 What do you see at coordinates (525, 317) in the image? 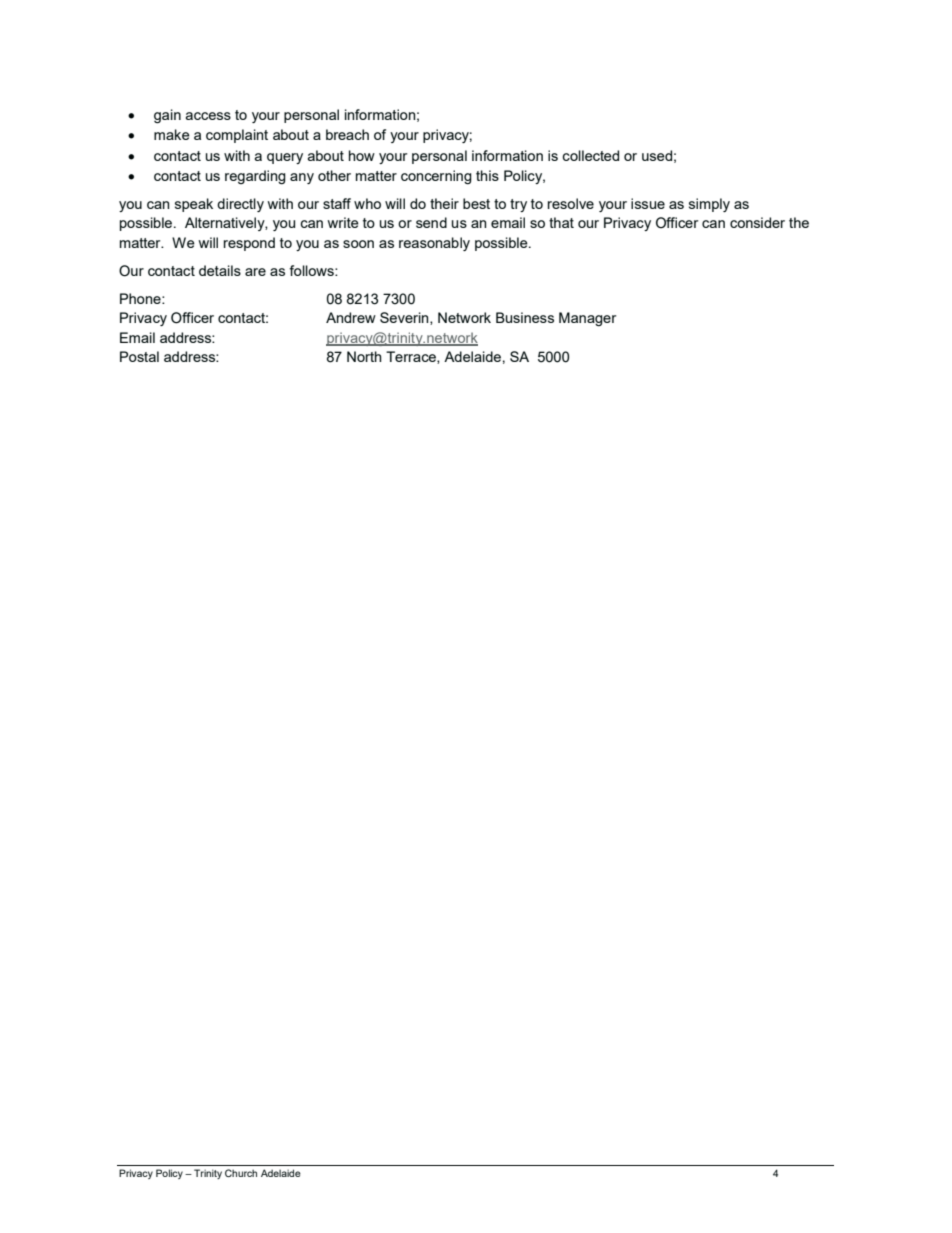
I see `Business` at bounding box center [525, 317].
